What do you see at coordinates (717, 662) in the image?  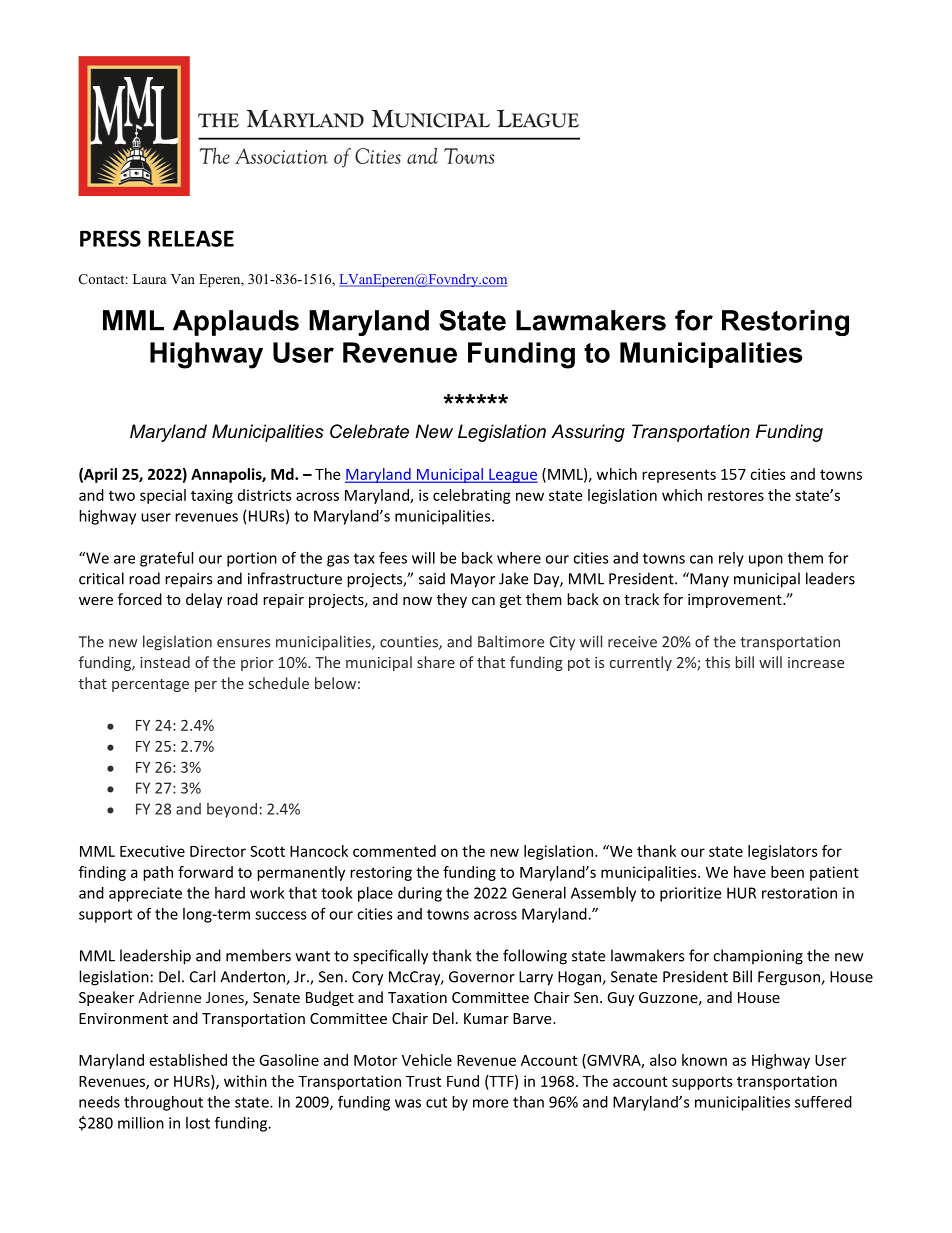 I see `this` at bounding box center [717, 662].
